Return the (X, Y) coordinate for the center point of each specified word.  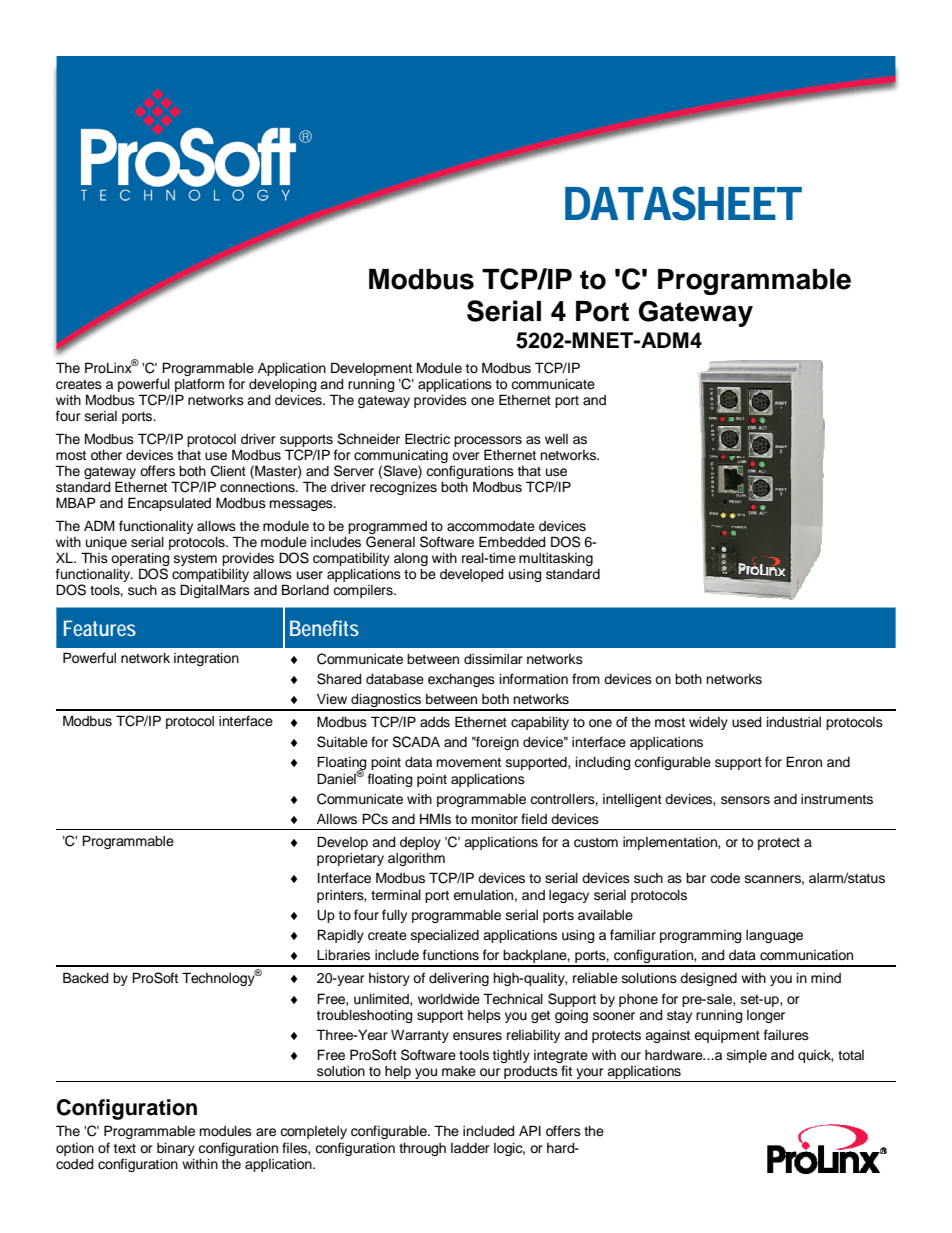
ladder (470, 1148)
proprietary (350, 859)
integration (206, 659)
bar (696, 878)
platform (199, 386)
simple (747, 1056)
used (747, 722)
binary (176, 1149)
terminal (396, 895)
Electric (427, 439)
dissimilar (493, 659)
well (556, 439)
